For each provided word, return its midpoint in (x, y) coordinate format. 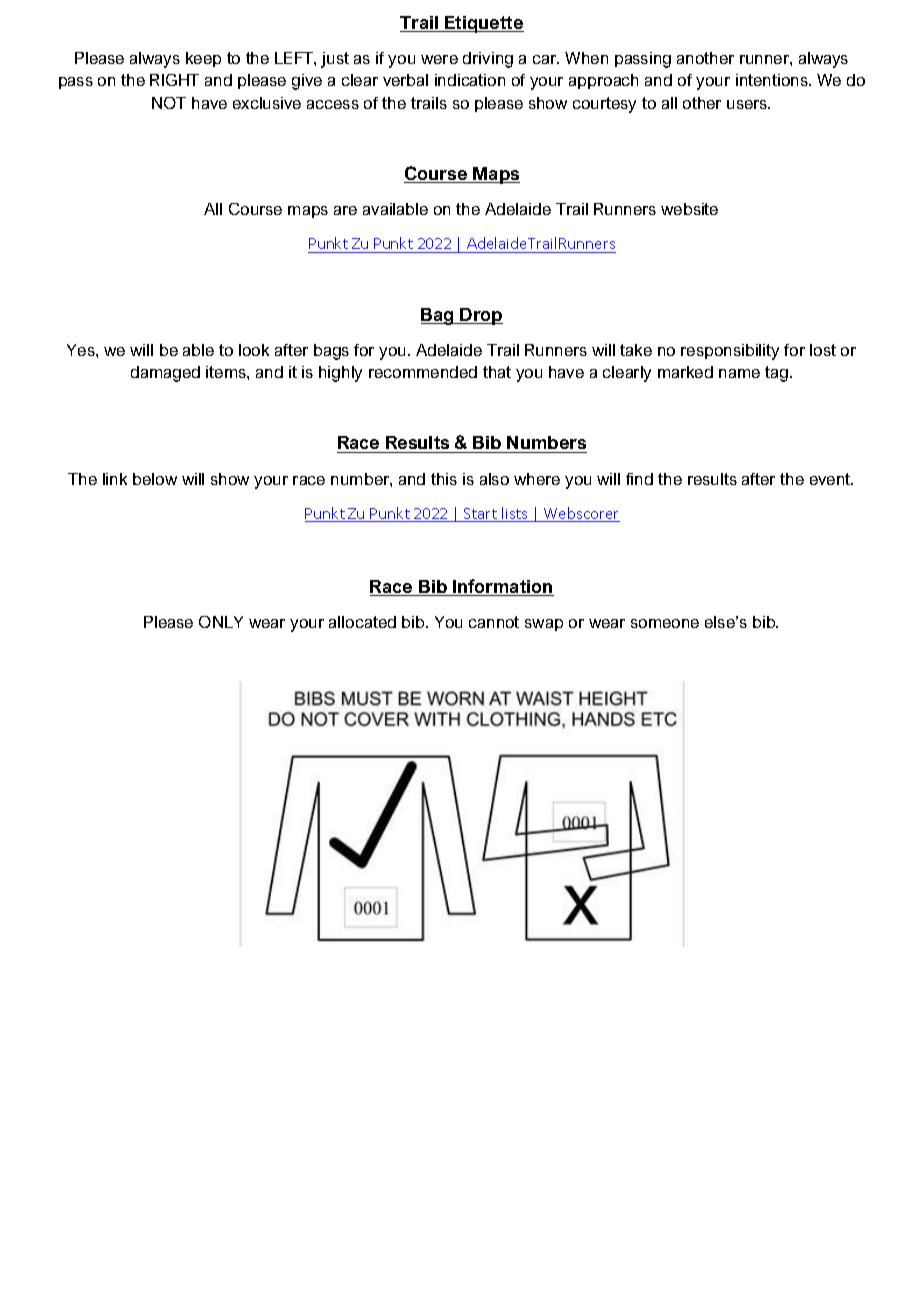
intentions (773, 80)
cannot (494, 622)
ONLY (221, 622)
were (439, 59)
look (254, 350)
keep (203, 59)
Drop (481, 316)
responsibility (730, 352)
